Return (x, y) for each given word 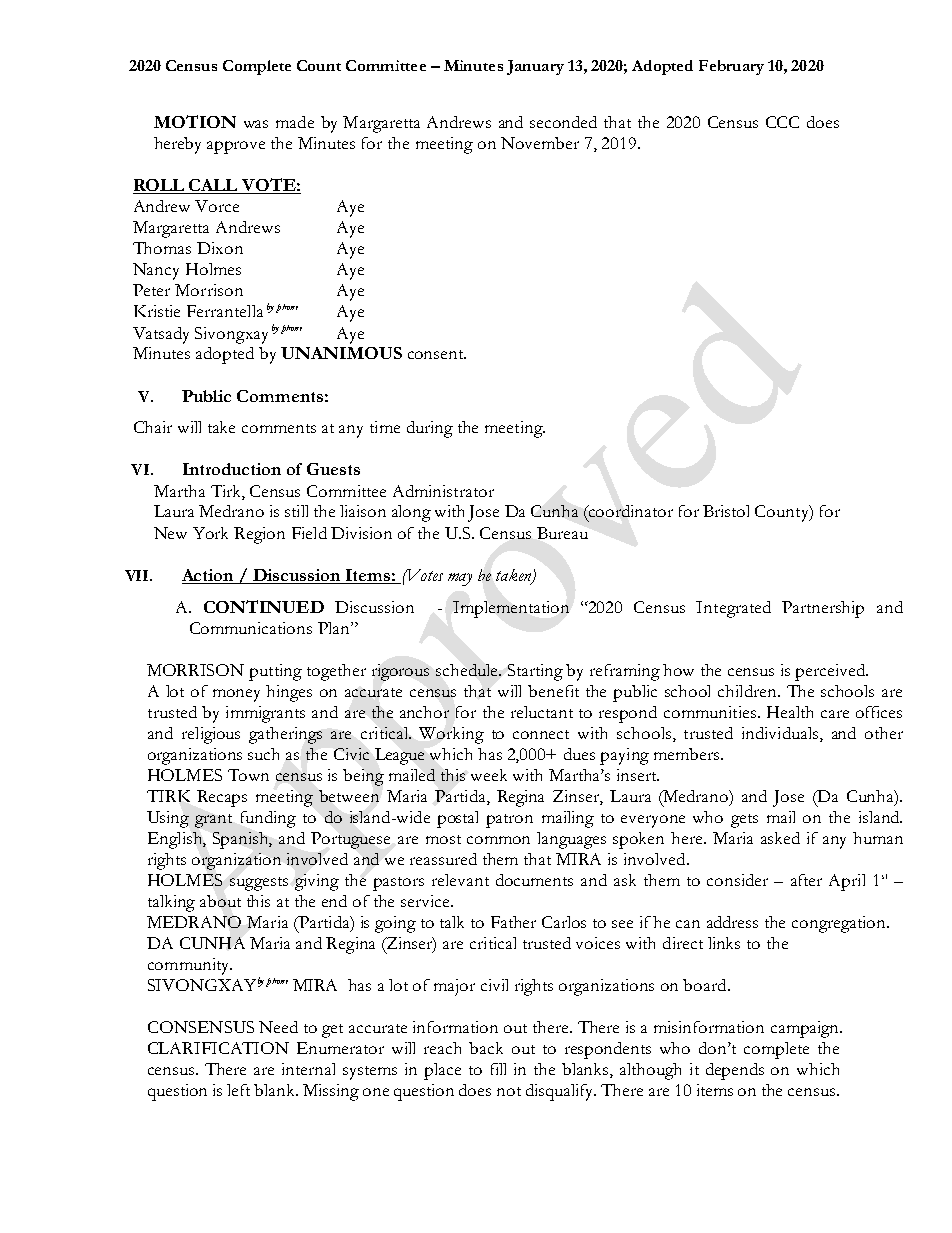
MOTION (195, 121)
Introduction (232, 469)
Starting (535, 672)
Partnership (823, 609)
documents (534, 880)
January (535, 67)
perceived (831, 672)
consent (437, 354)
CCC (782, 122)
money (236, 695)
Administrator (443, 491)
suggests (259, 884)
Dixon (220, 248)
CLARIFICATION (218, 1048)
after (806, 880)
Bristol (726, 511)
